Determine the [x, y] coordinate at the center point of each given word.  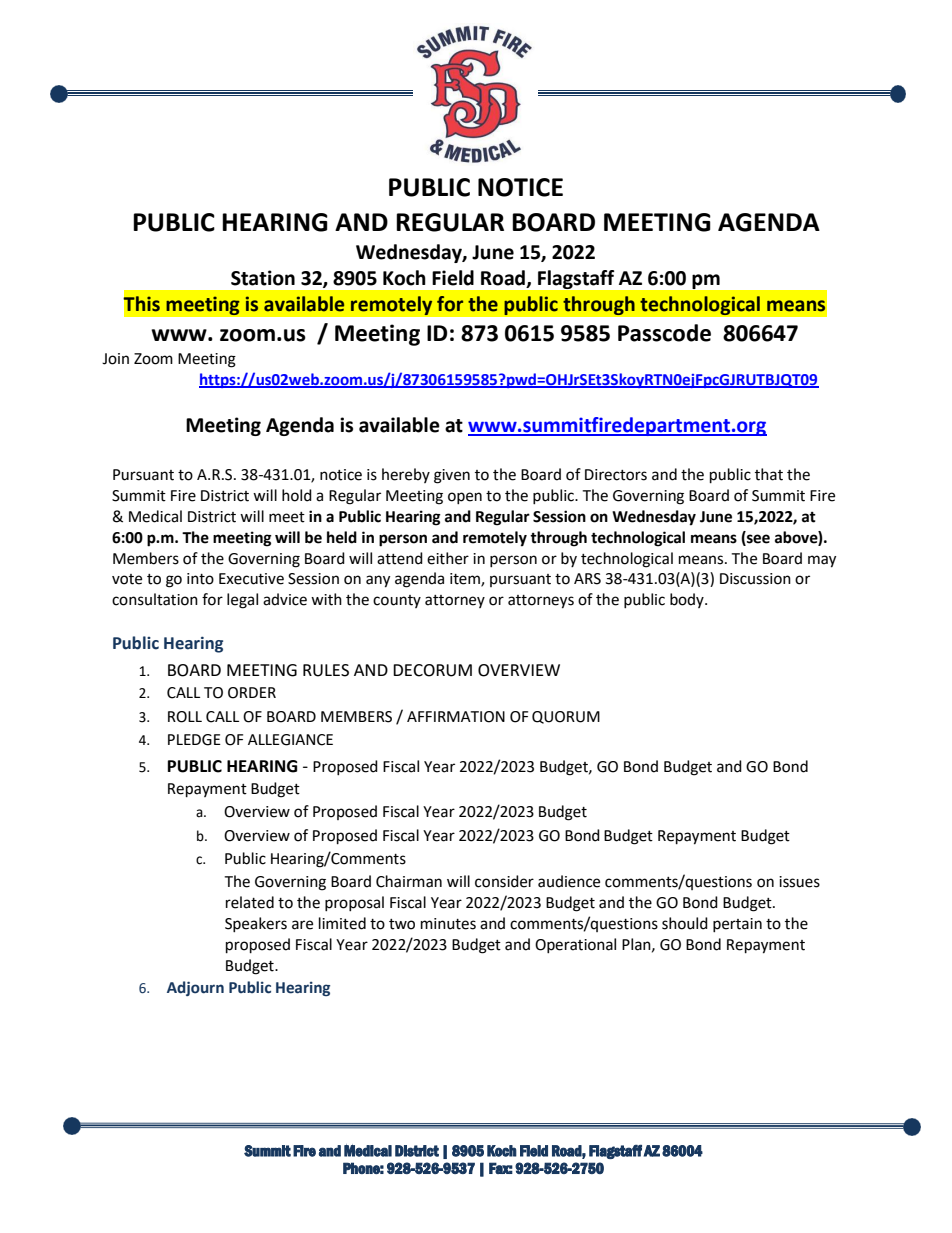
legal [242, 601]
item [466, 580]
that [769, 474]
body [688, 600]
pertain [737, 925]
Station [263, 278]
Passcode [664, 333]
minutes [448, 924]
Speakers [256, 924]
